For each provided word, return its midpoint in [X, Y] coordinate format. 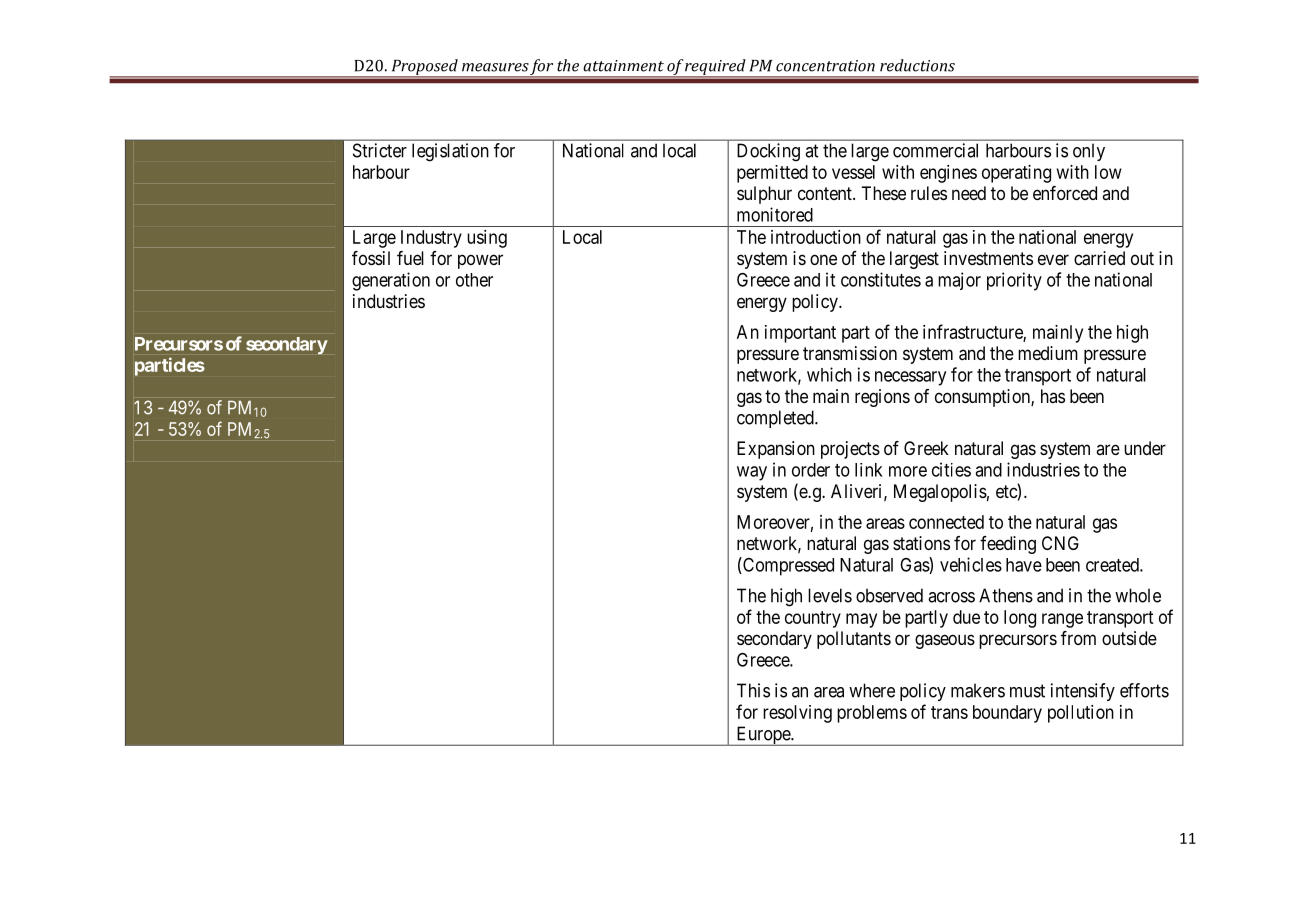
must [1027, 691]
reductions [917, 65]
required [716, 68]
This [753, 690]
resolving [797, 714]
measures [495, 67]
